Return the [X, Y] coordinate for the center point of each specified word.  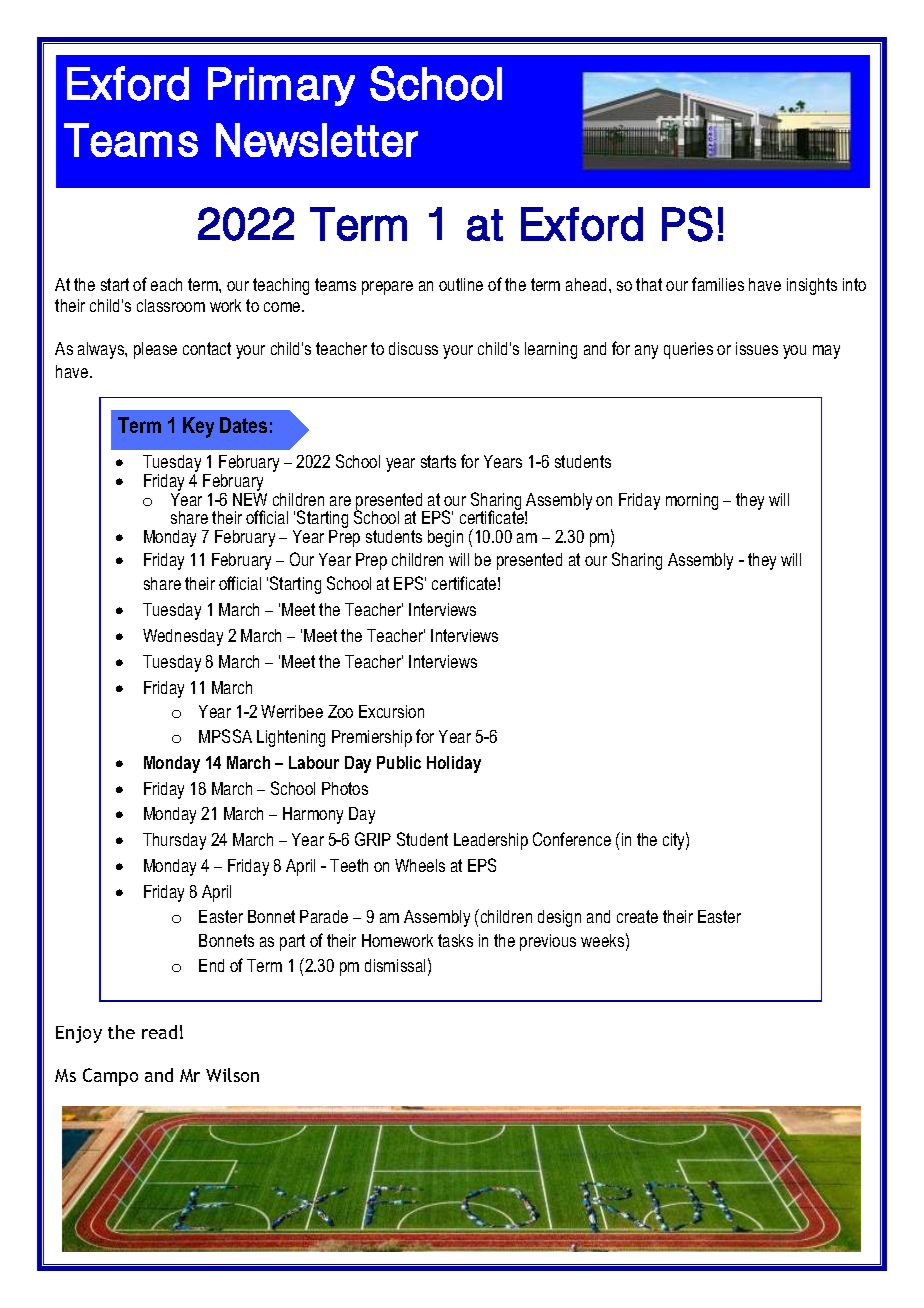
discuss [413, 348]
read [159, 1032]
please [155, 350]
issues [757, 348]
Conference [572, 839]
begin [445, 538]
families [718, 284]
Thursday [174, 841]
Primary [281, 86]
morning [692, 501]
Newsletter [317, 140]
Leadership [491, 841]
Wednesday [183, 637]
